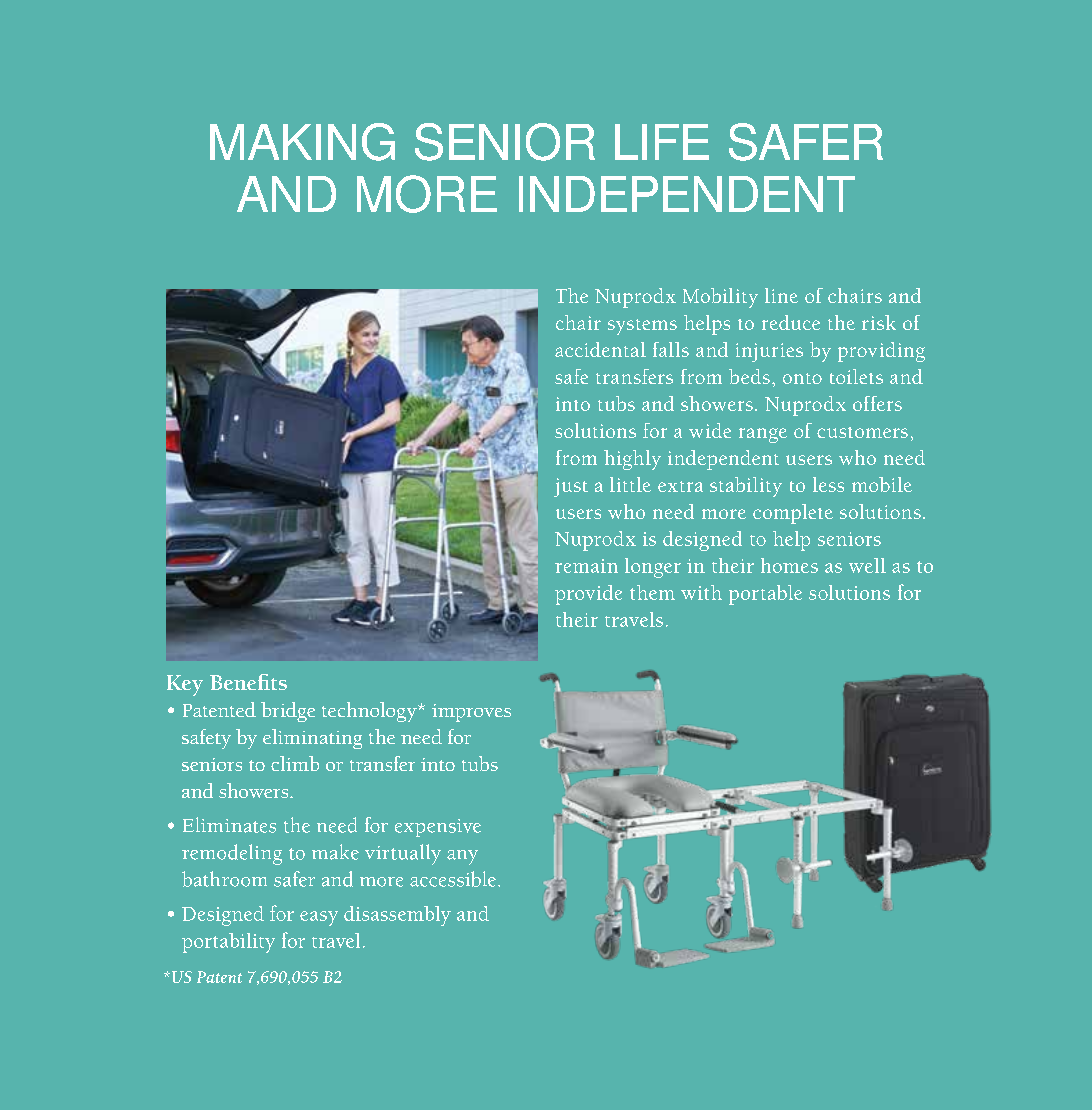  Describe the element at coordinates (763, 435) in the screenshot. I see `range` at that location.
